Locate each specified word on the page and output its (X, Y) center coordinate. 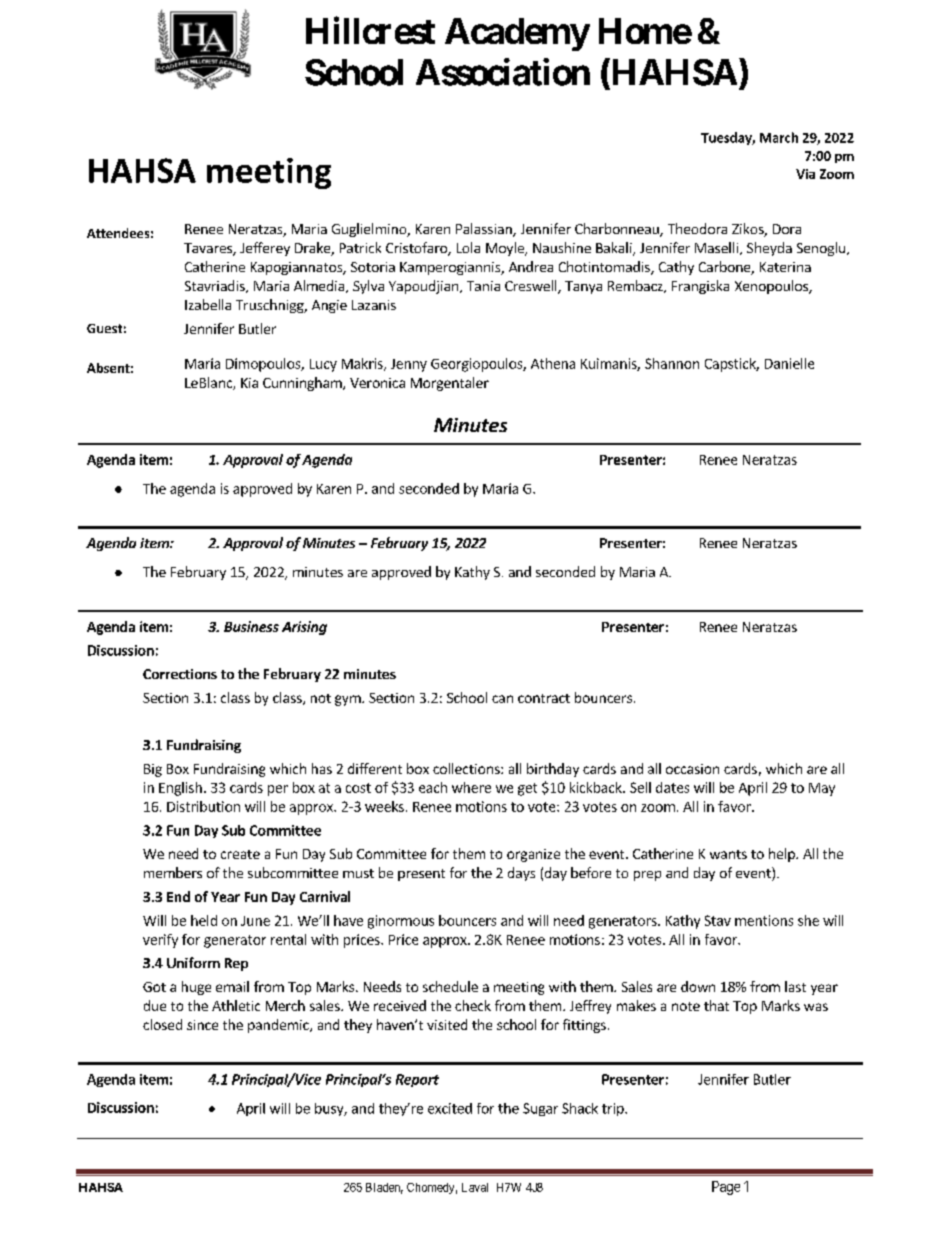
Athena (553, 363)
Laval (475, 1187)
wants (728, 854)
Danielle (789, 363)
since (202, 1025)
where (471, 787)
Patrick (360, 247)
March (779, 137)
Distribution (203, 806)
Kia (249, 383)
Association (503, 72)
